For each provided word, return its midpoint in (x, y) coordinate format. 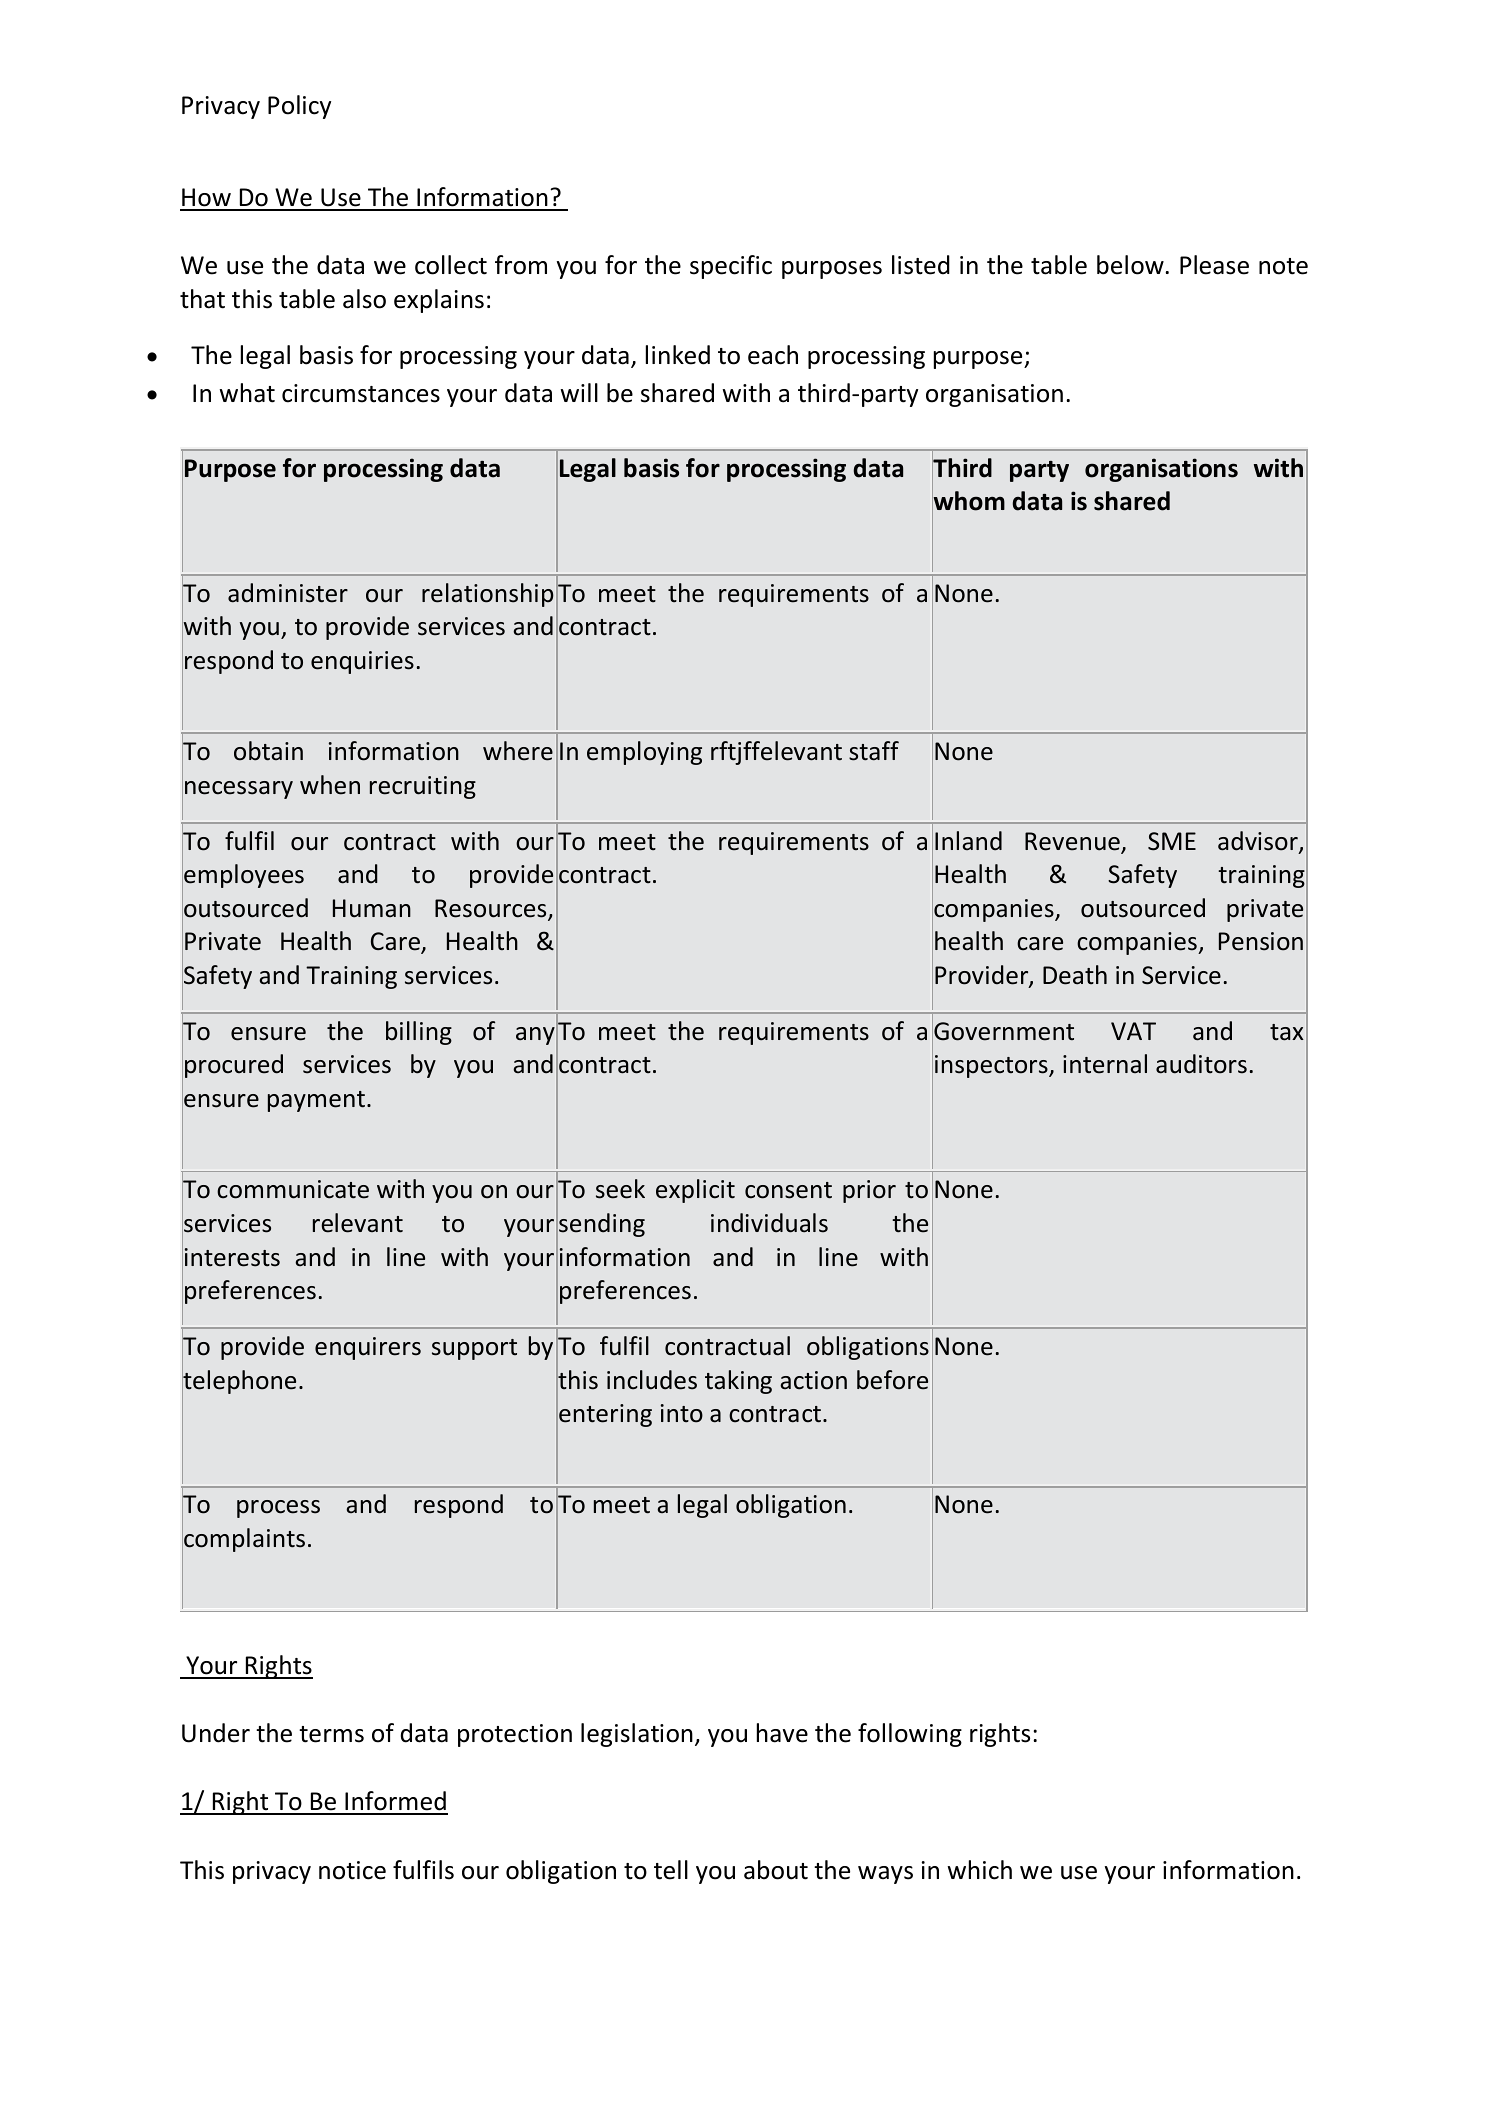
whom (968, 502)
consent (788, 1190)
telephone (239, 1382)
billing (419, 1033)
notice (352, 1870)
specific (731, 267)
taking (738, 1382)
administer (288, 593)
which (979, 1870)
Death (1075, 975)
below (1131, 265)
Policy (299, 107)
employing (644, 753)
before (892, 1380)
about (776, 1870)
